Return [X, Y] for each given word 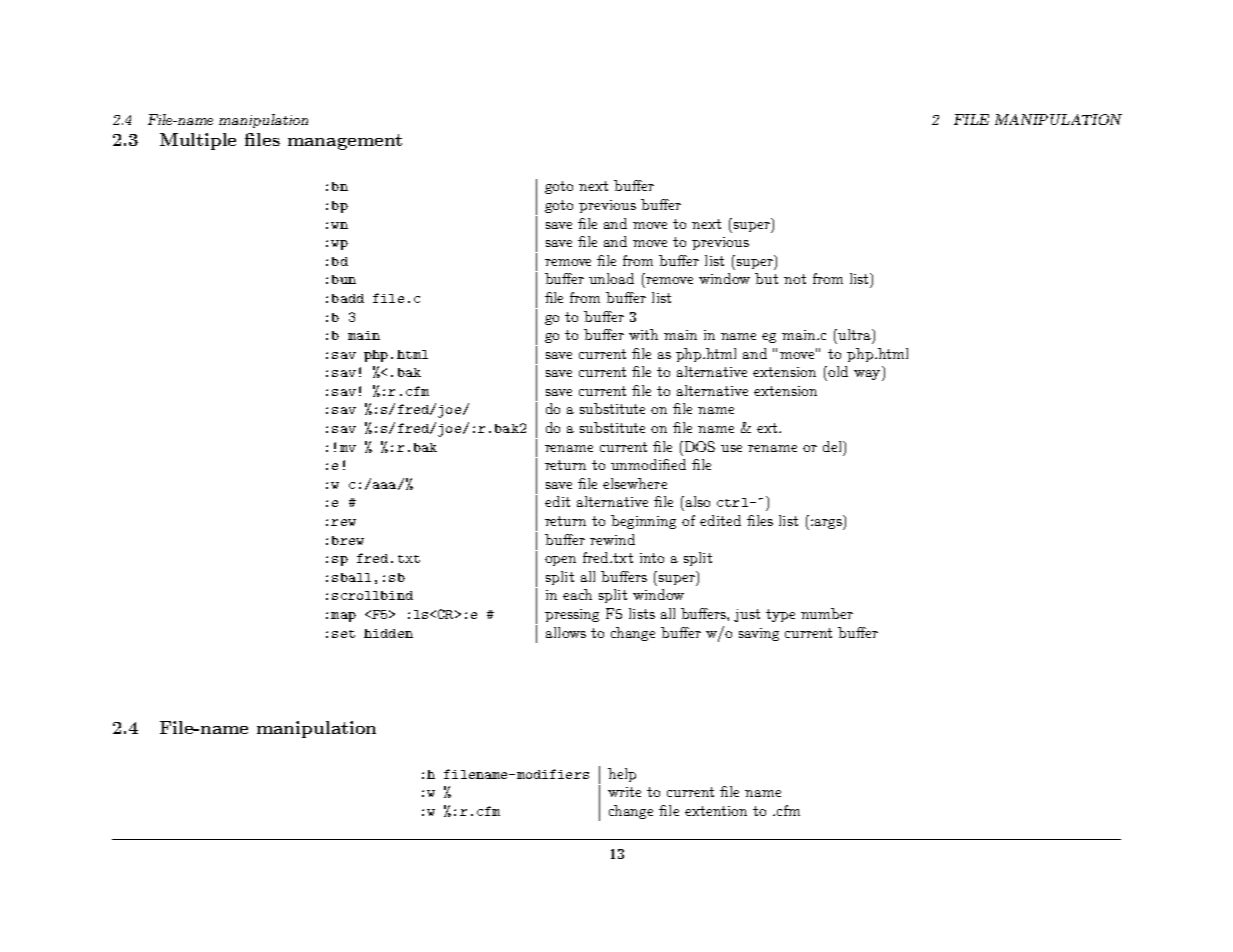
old [837, 371]
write [624, 792]
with [643, 334]
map [343, 617]
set [343, 634]
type [780, 615]
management [345, 142]
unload [611, 278]
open [560, 561]
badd [348, 298]
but [766, 278]
